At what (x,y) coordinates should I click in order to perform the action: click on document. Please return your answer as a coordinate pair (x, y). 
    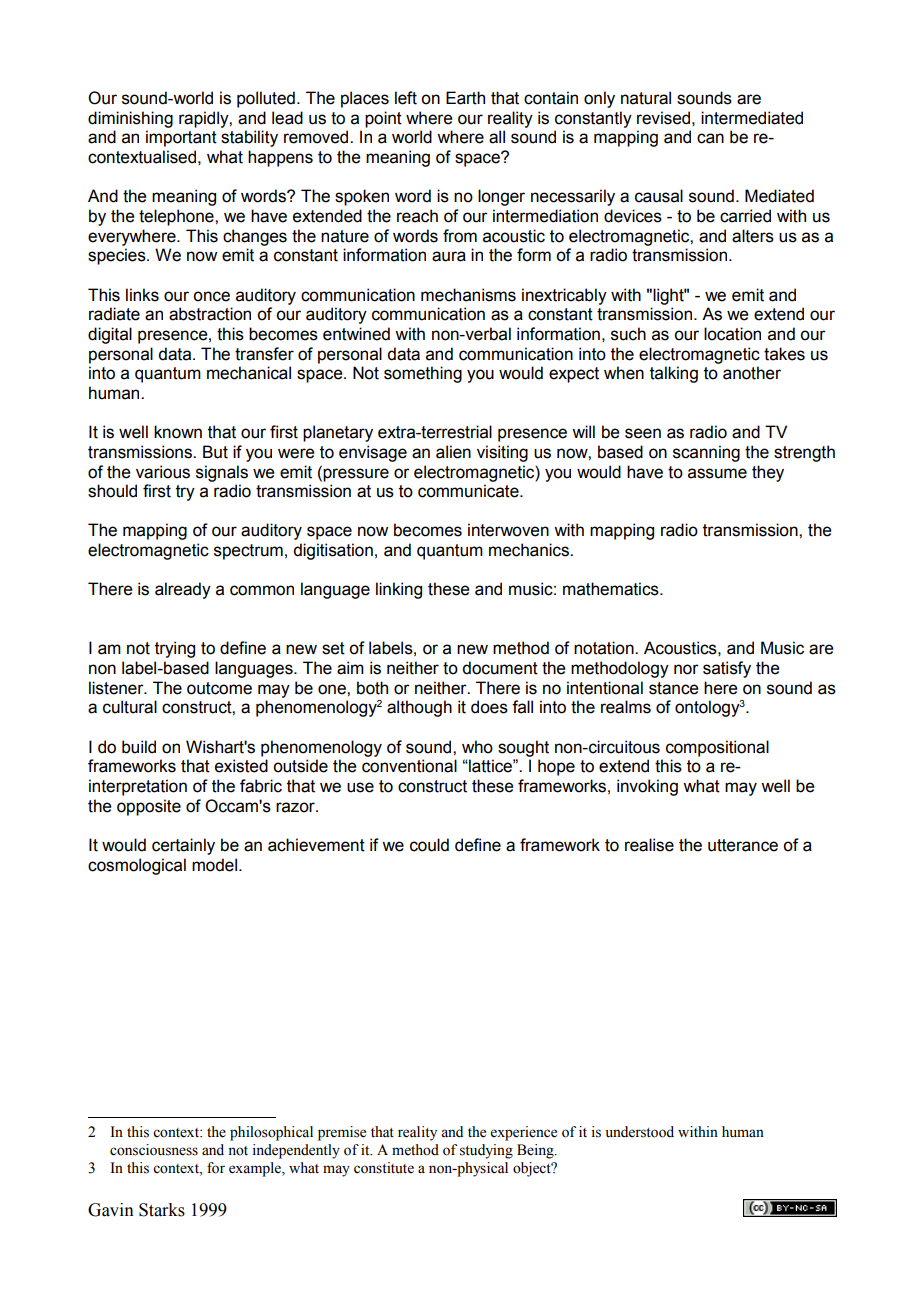
    Looking at the image, I should click on (500, 668).
